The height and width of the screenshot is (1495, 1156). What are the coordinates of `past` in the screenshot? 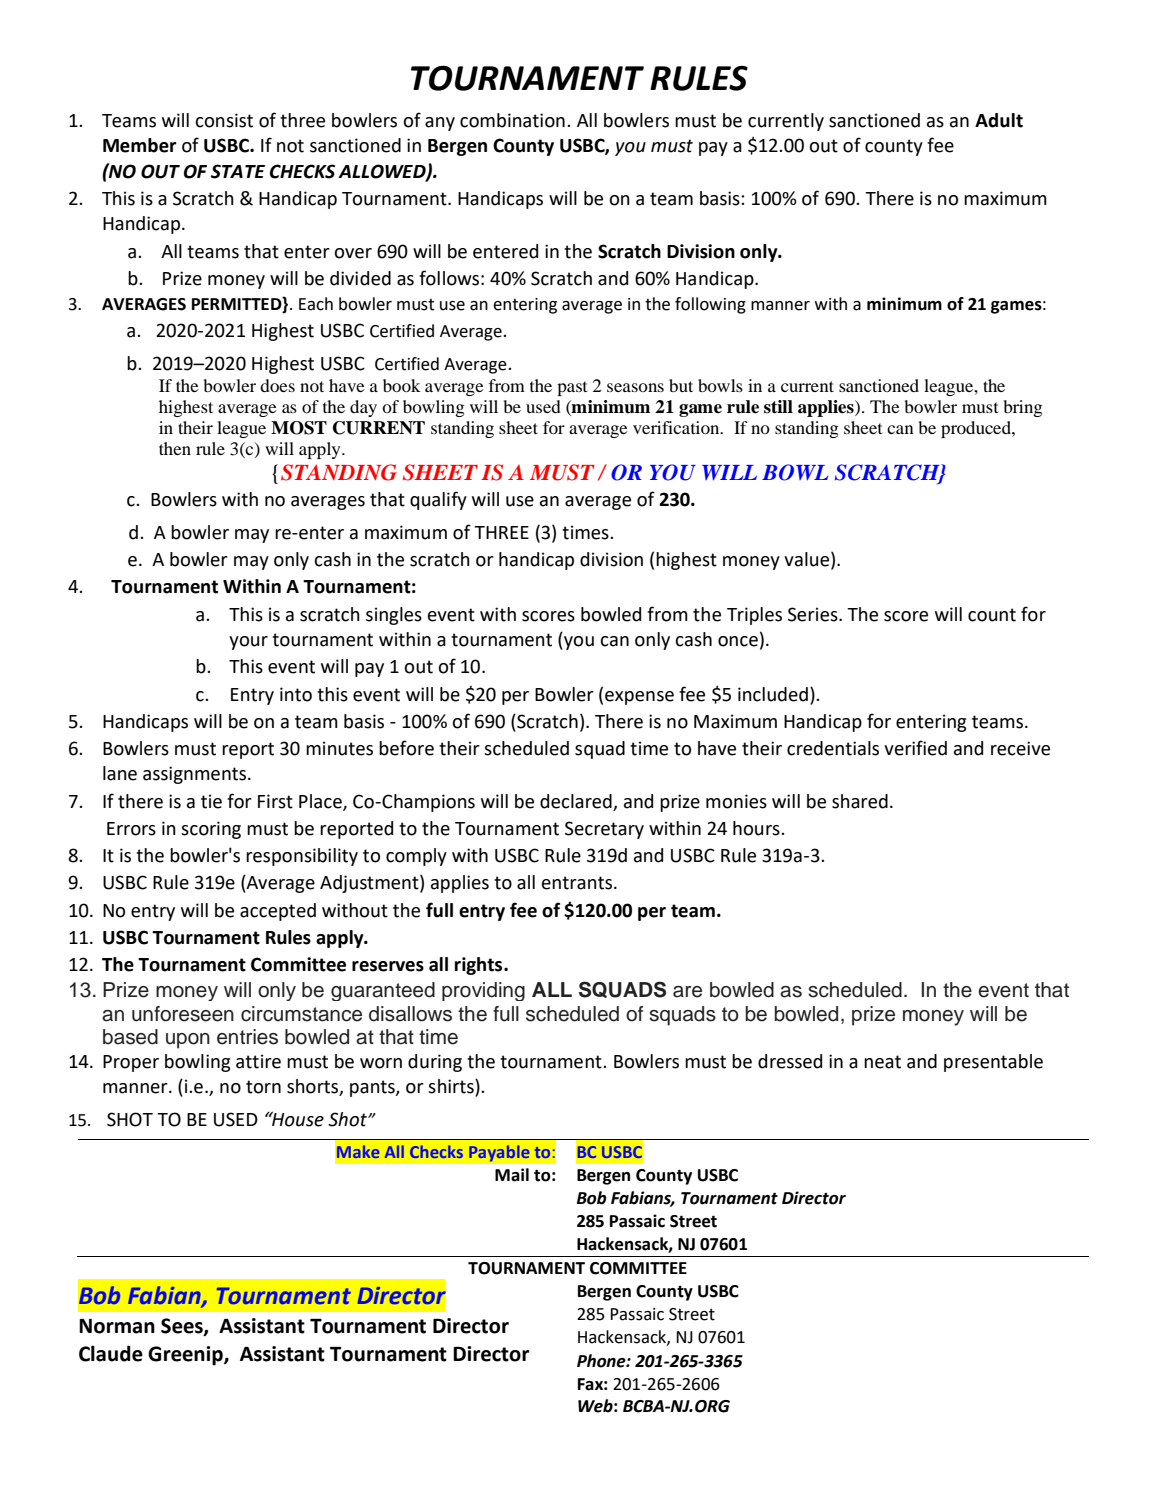 It's located at (572, 388).
